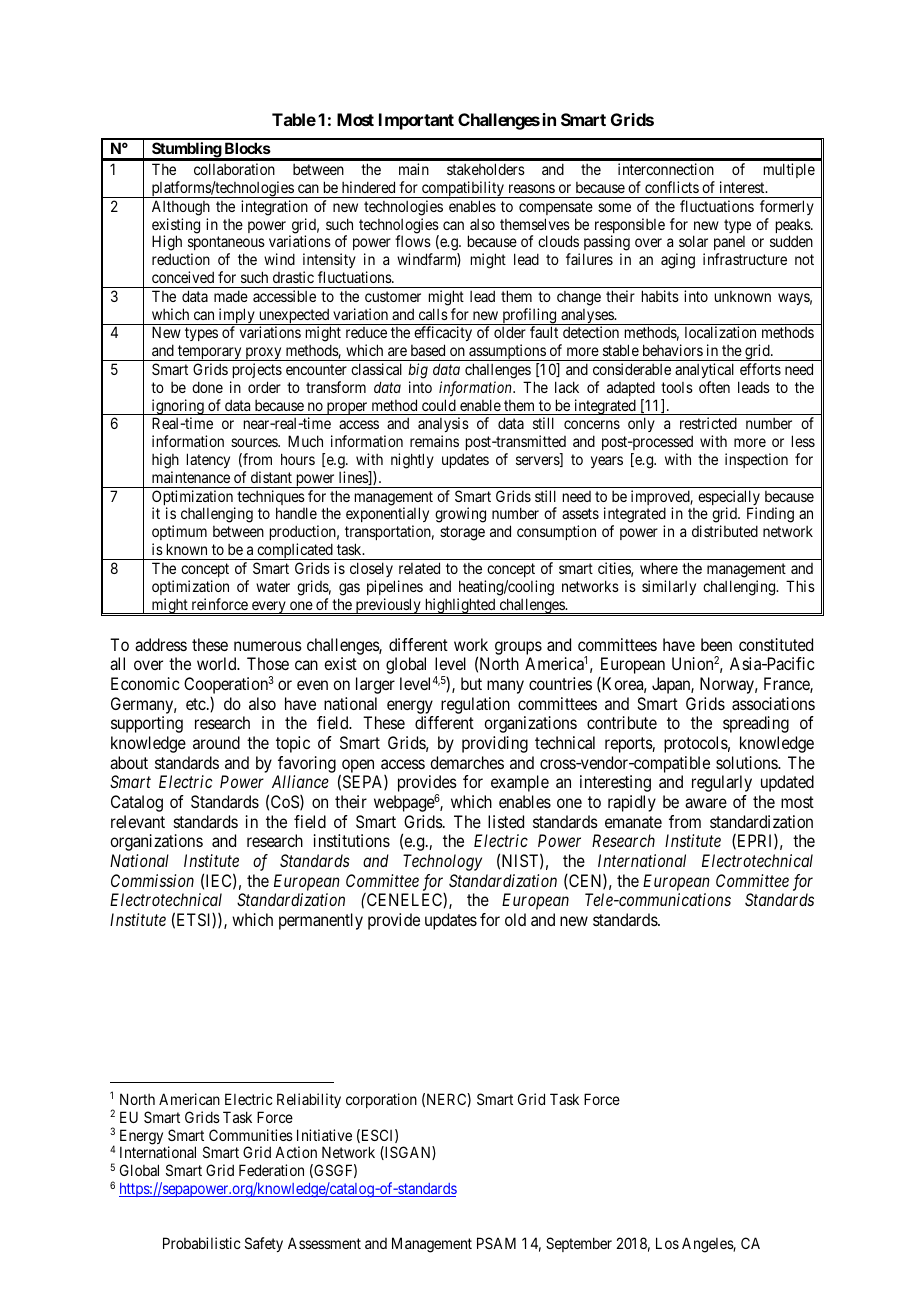 This screenshot has width=924, height=1308. I want to click on Probabilistic, so click(202, 1243).
